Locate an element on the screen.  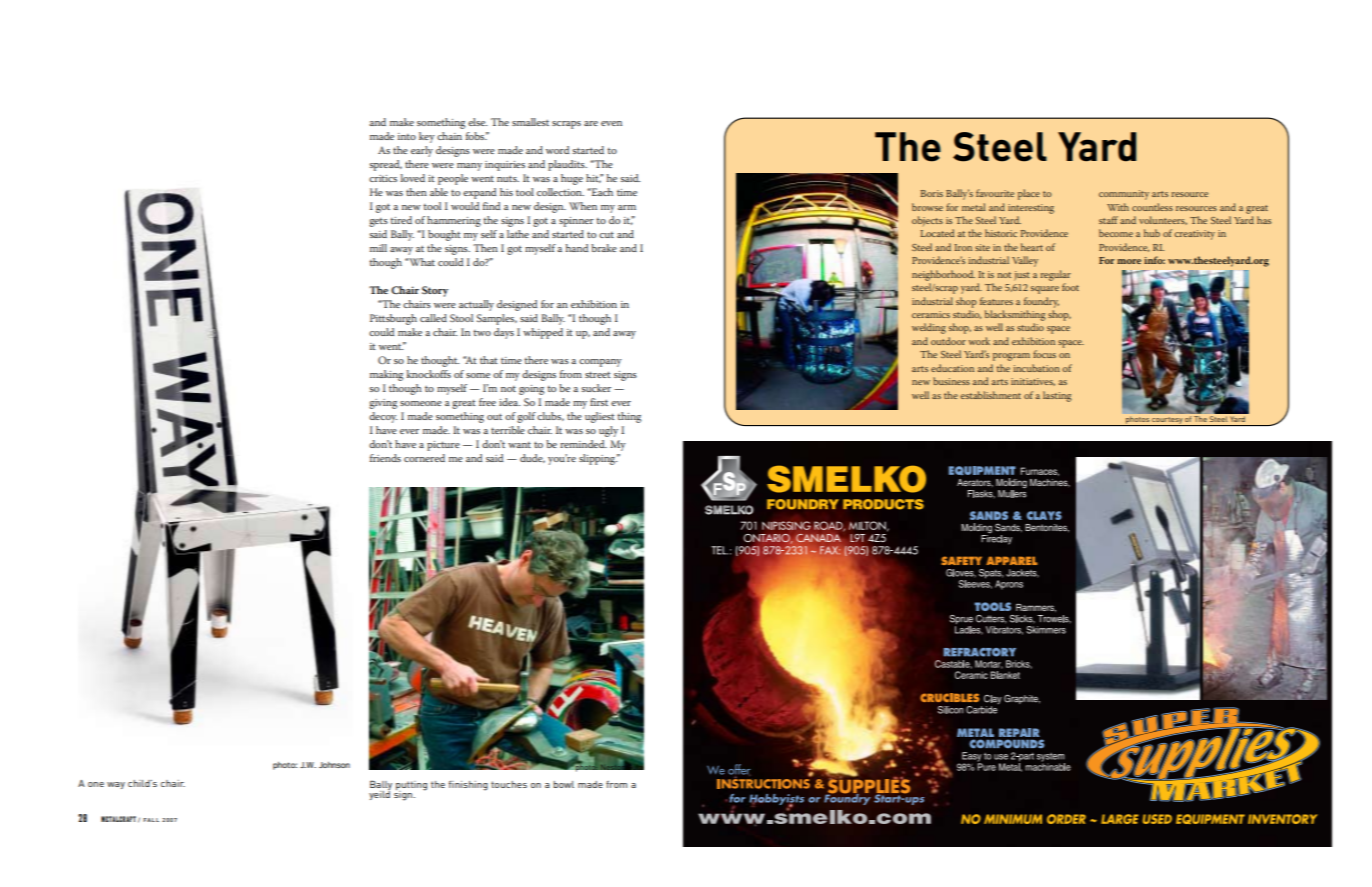
finishing is located at coordinates (468, 786).
